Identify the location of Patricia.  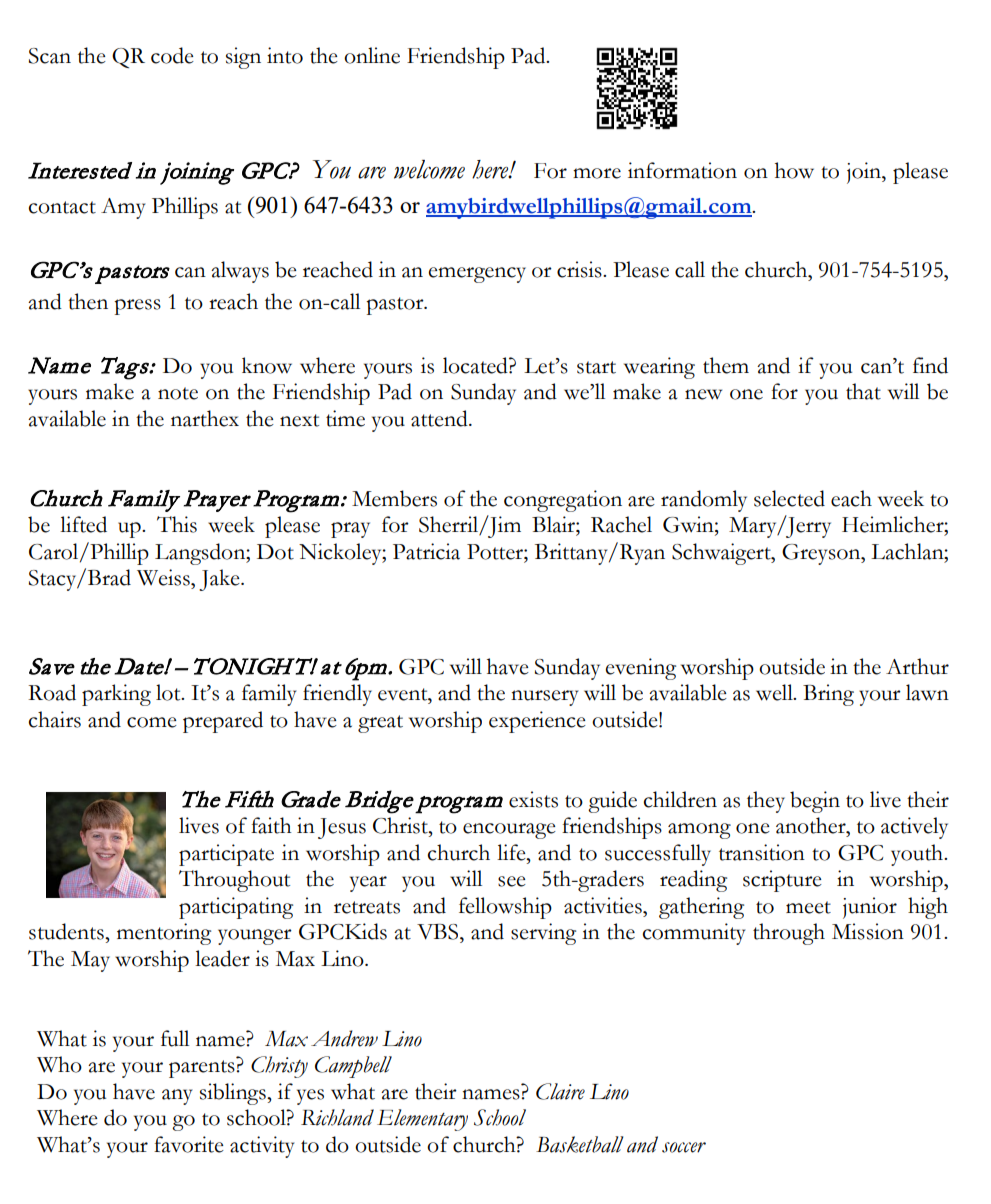
(426, 551).
